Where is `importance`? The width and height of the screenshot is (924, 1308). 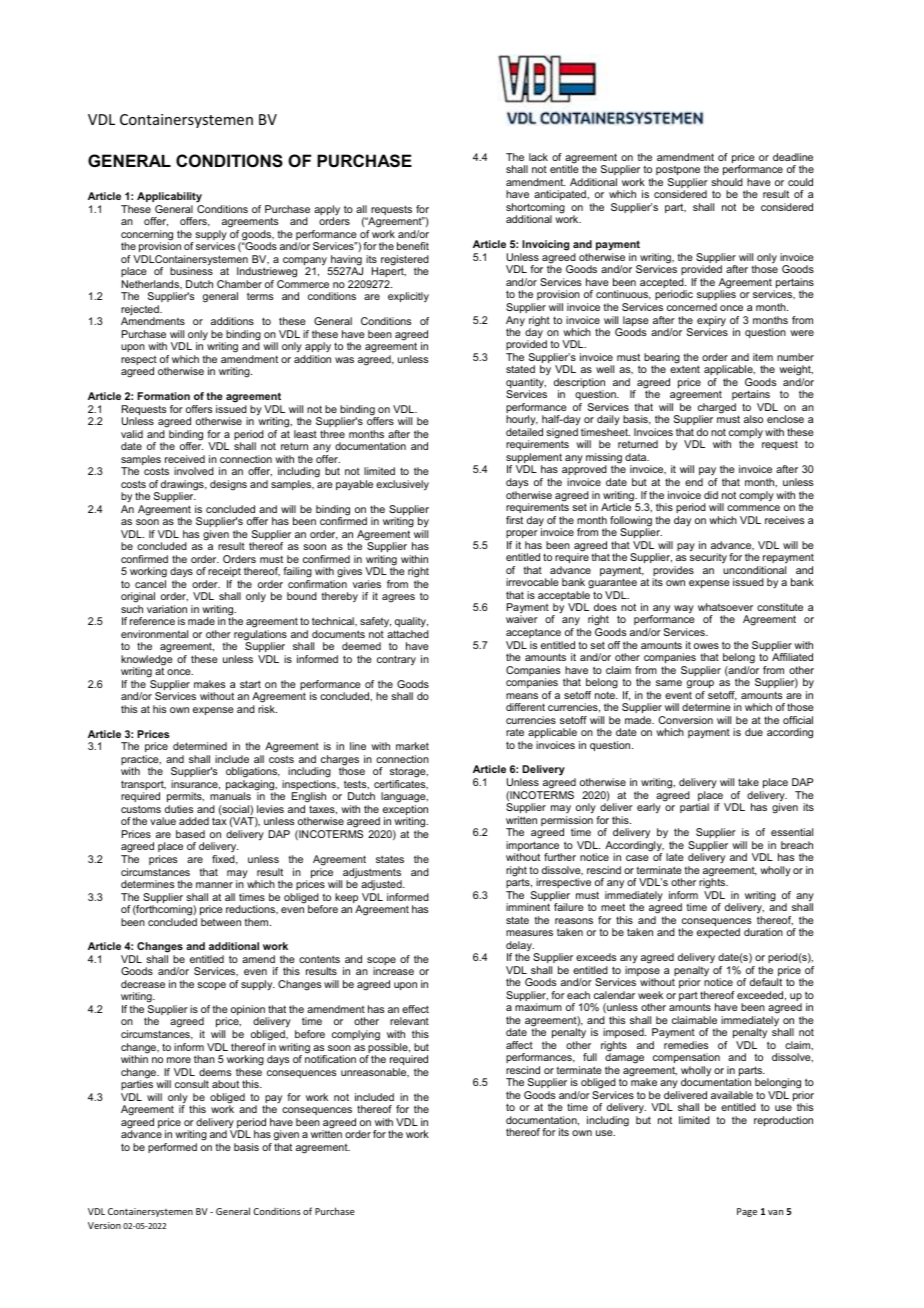
importance is located at coordinates (534, 847).
